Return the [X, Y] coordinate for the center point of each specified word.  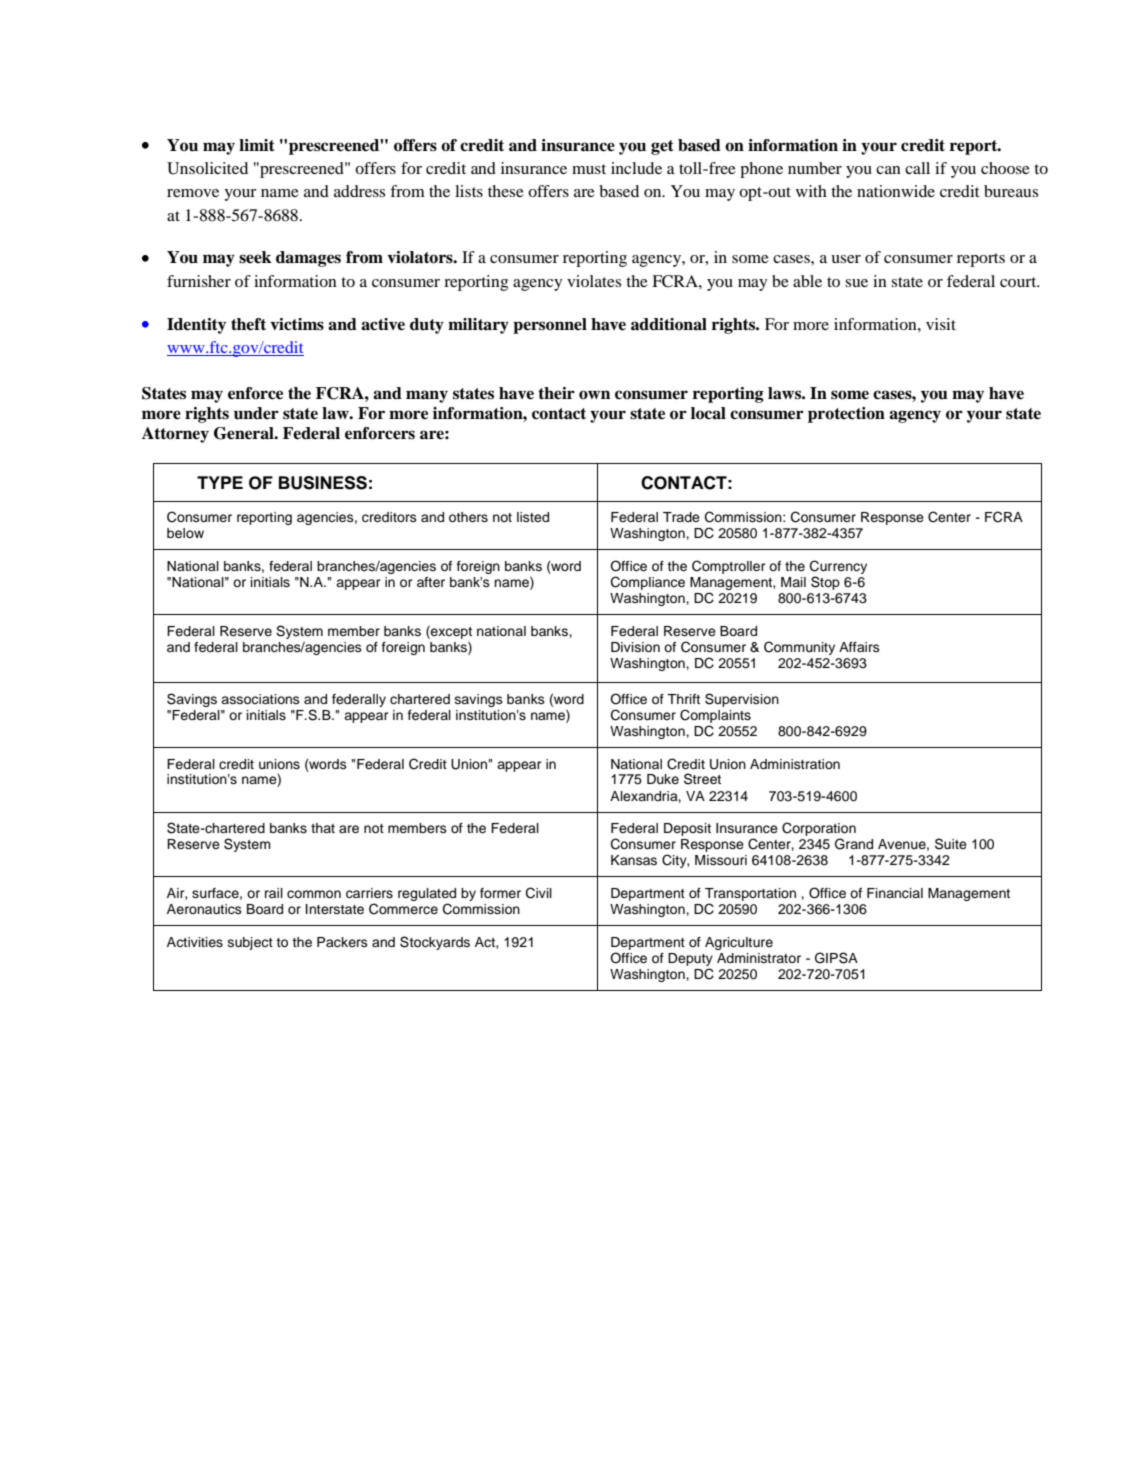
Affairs [859, 647]
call [917, 168]
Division [635, 647]
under [256, 413]
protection [846, 415]
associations [260, 699]
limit [257, 145]
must [589, 169]
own [594, 395]
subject [250, 943]
